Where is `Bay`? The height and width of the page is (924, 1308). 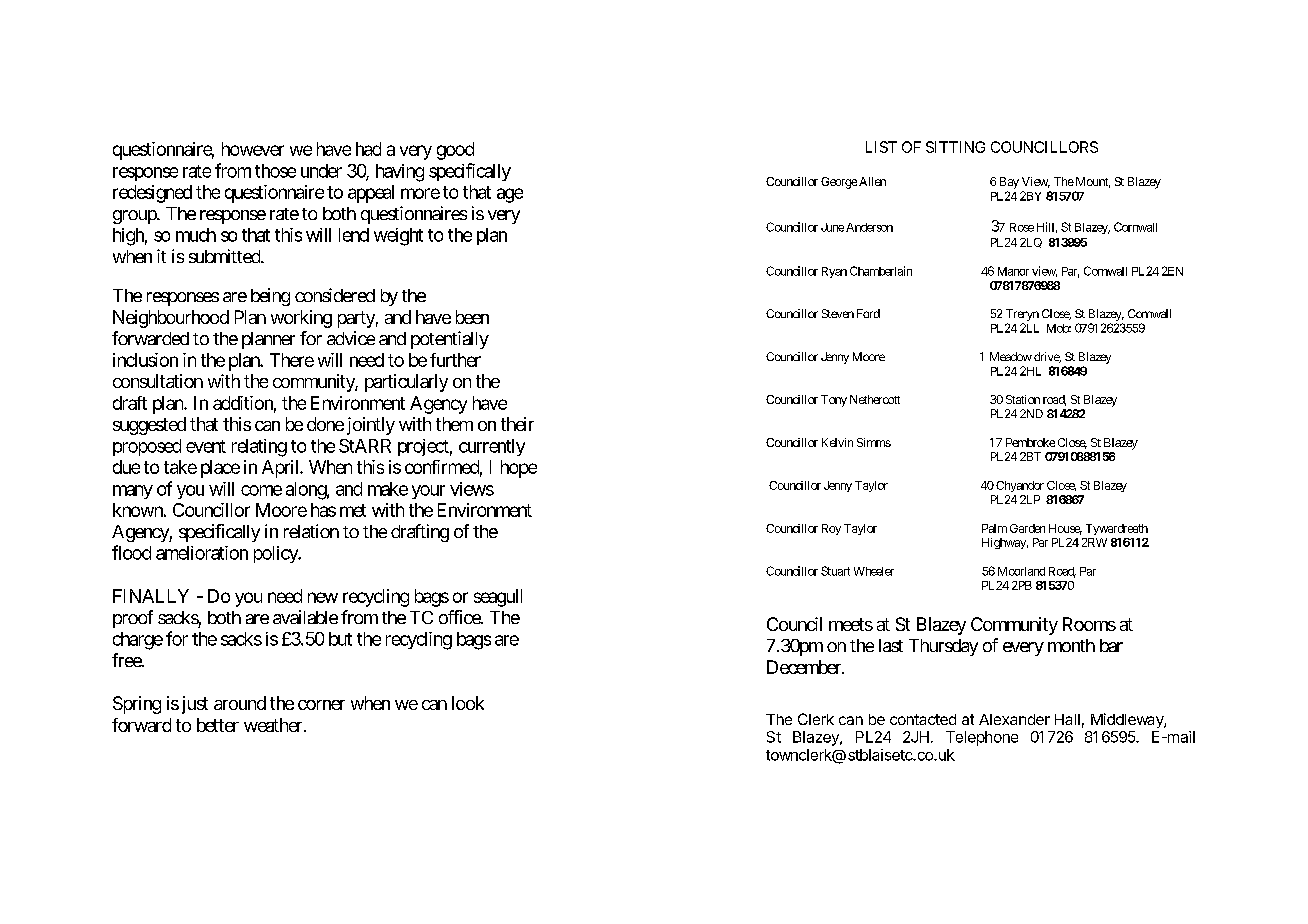 Bay is located at coordinates (1009, 183).
